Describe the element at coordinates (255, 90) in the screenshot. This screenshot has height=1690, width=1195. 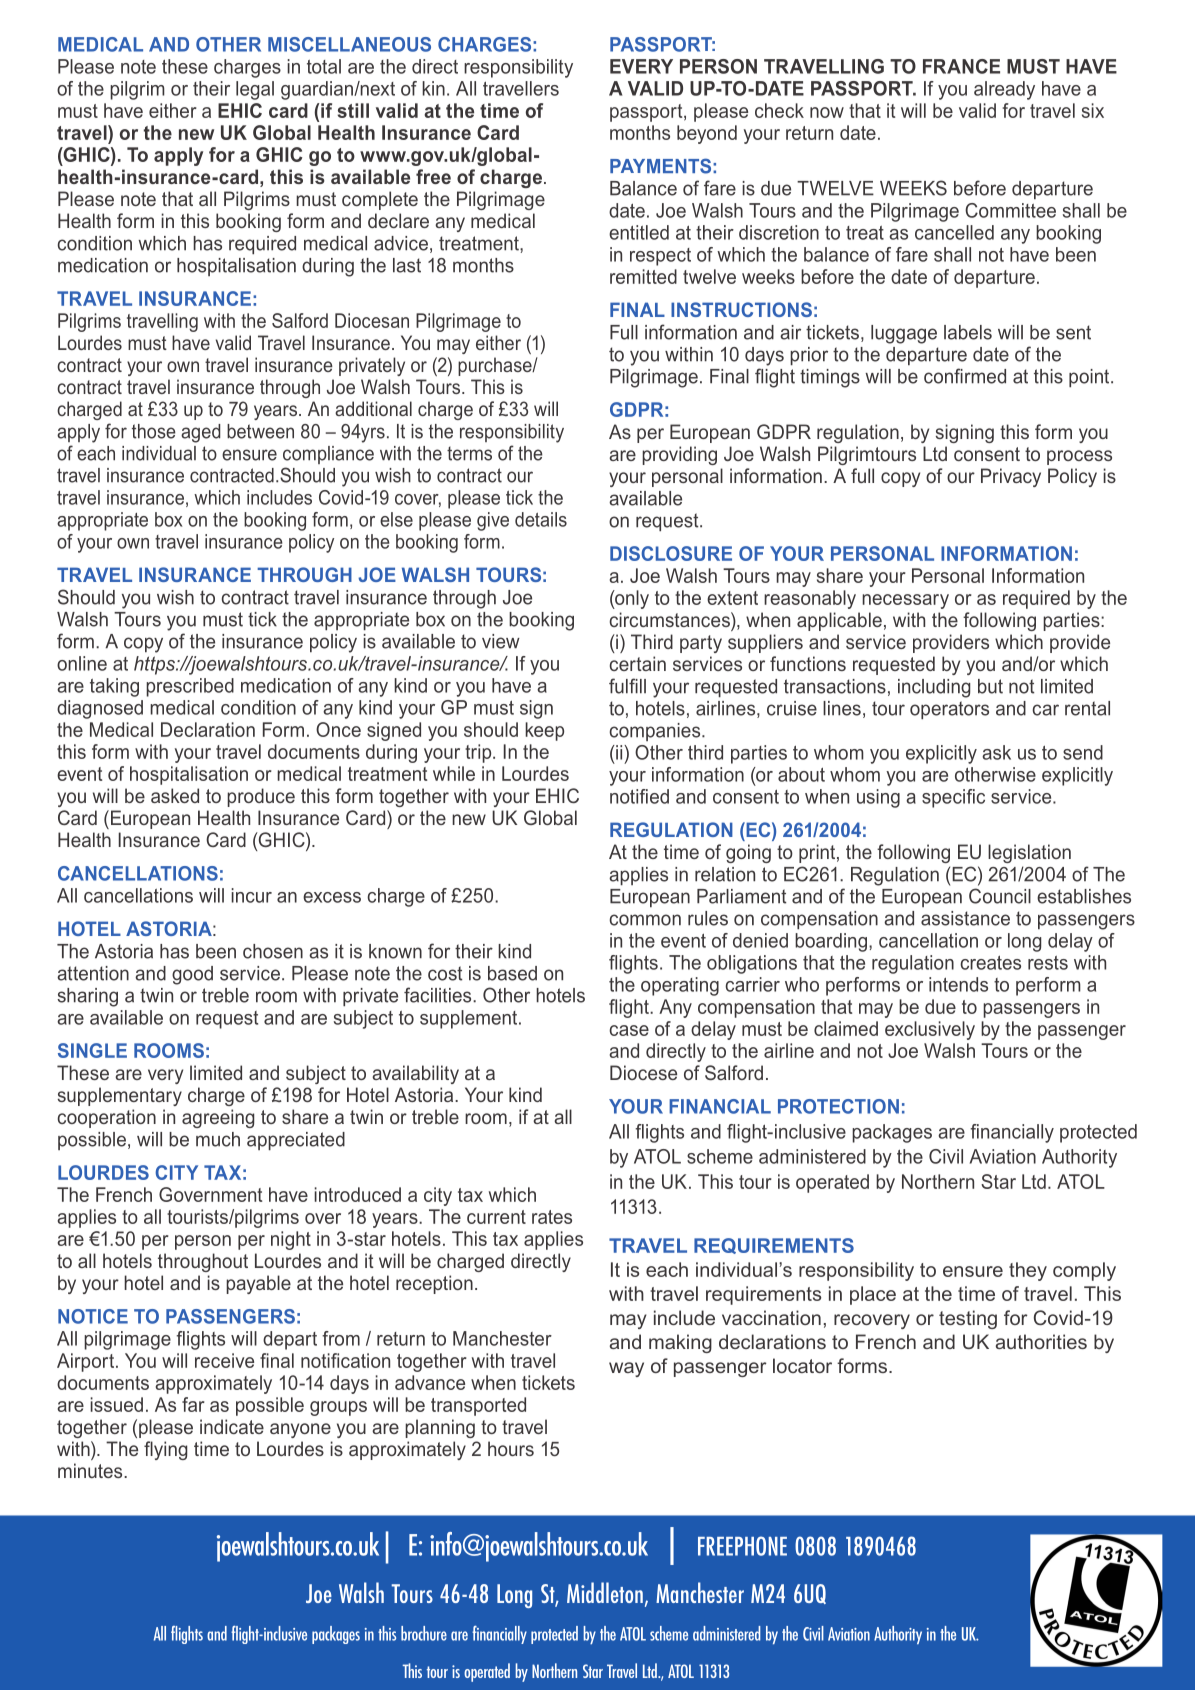
I see `legal` at that location.
